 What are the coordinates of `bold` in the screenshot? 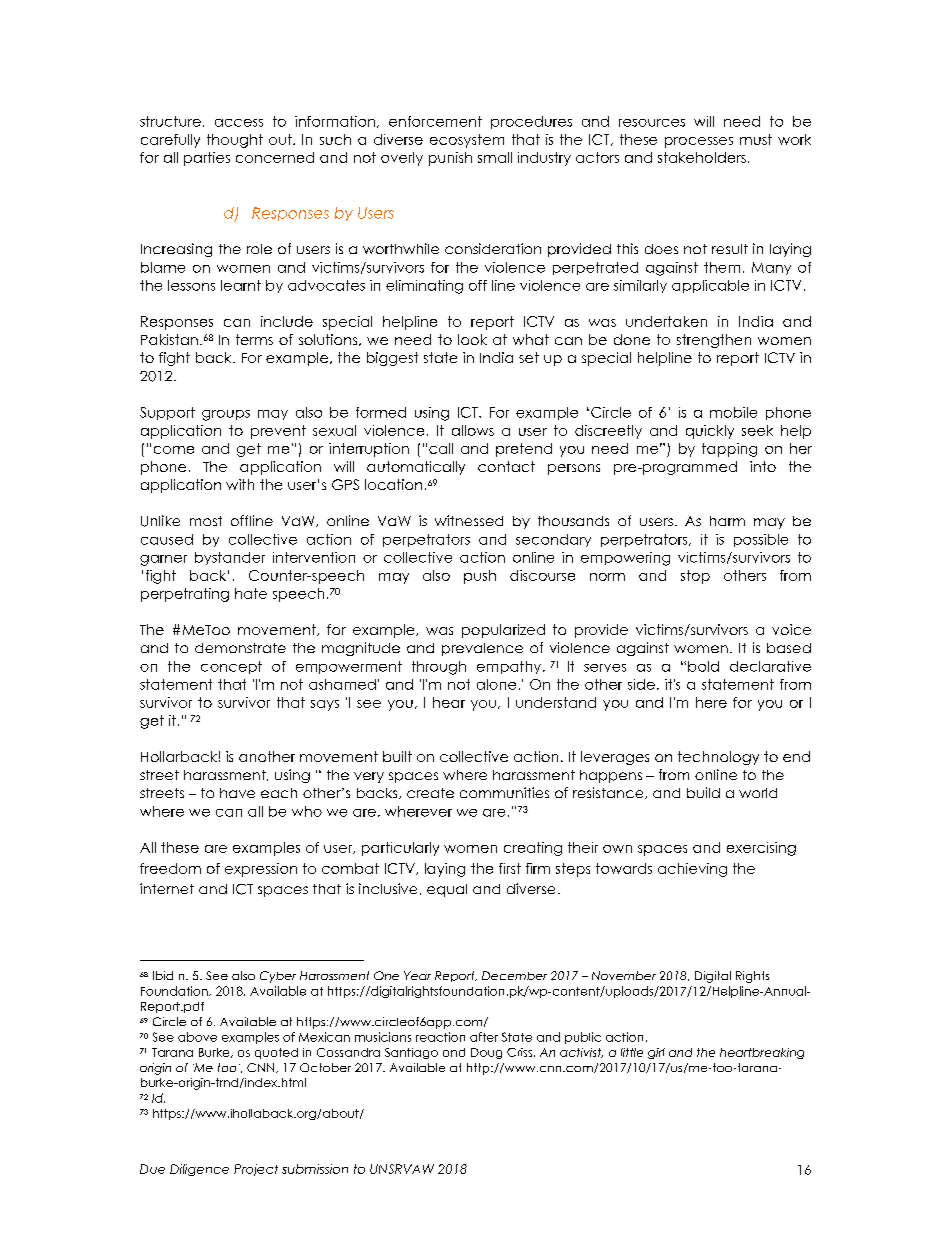 It's located at (703, 666).
